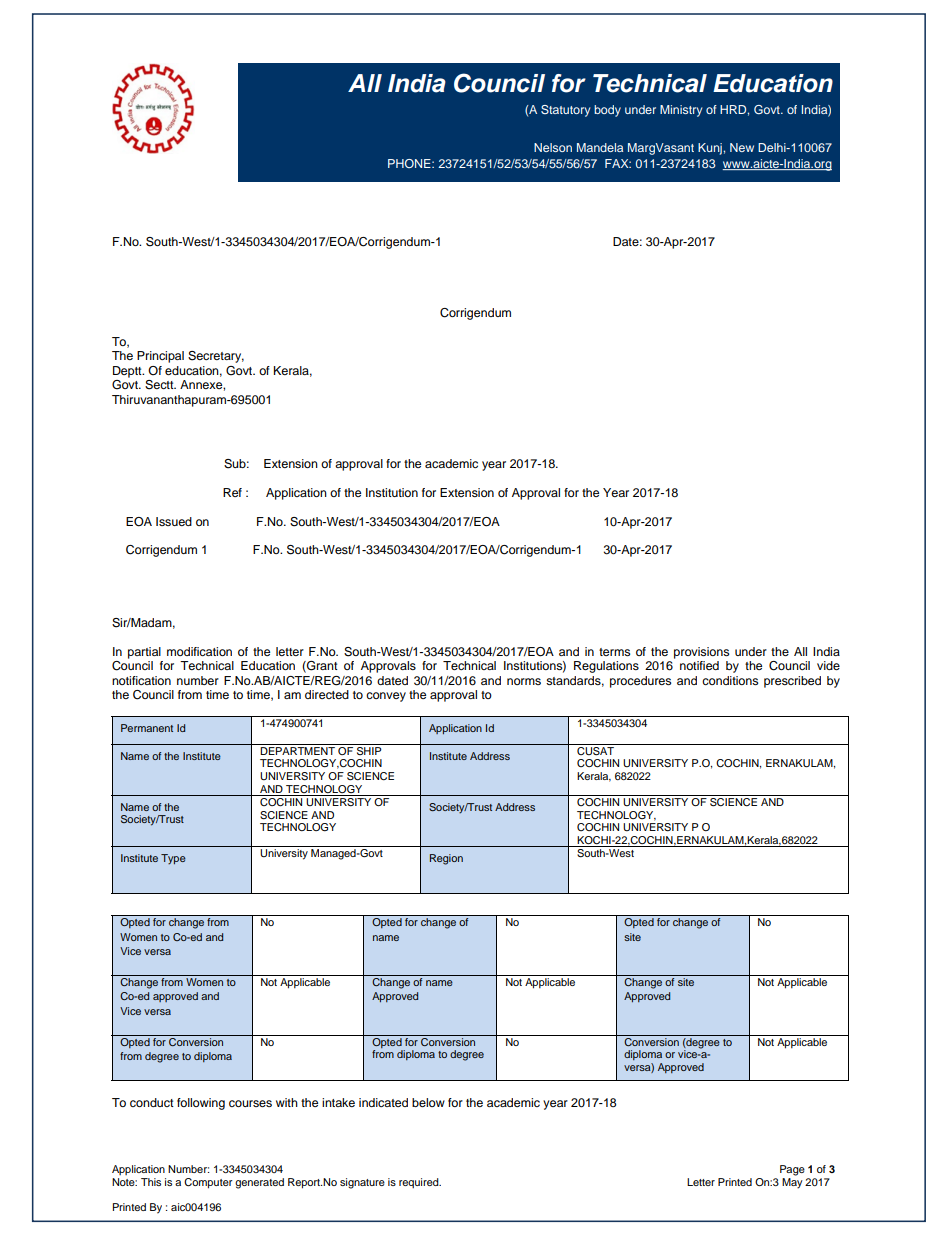  What do you see at coordinates (369, 749) in the screenshot?
I see `SHIP` at bounding box center [369, 749].
